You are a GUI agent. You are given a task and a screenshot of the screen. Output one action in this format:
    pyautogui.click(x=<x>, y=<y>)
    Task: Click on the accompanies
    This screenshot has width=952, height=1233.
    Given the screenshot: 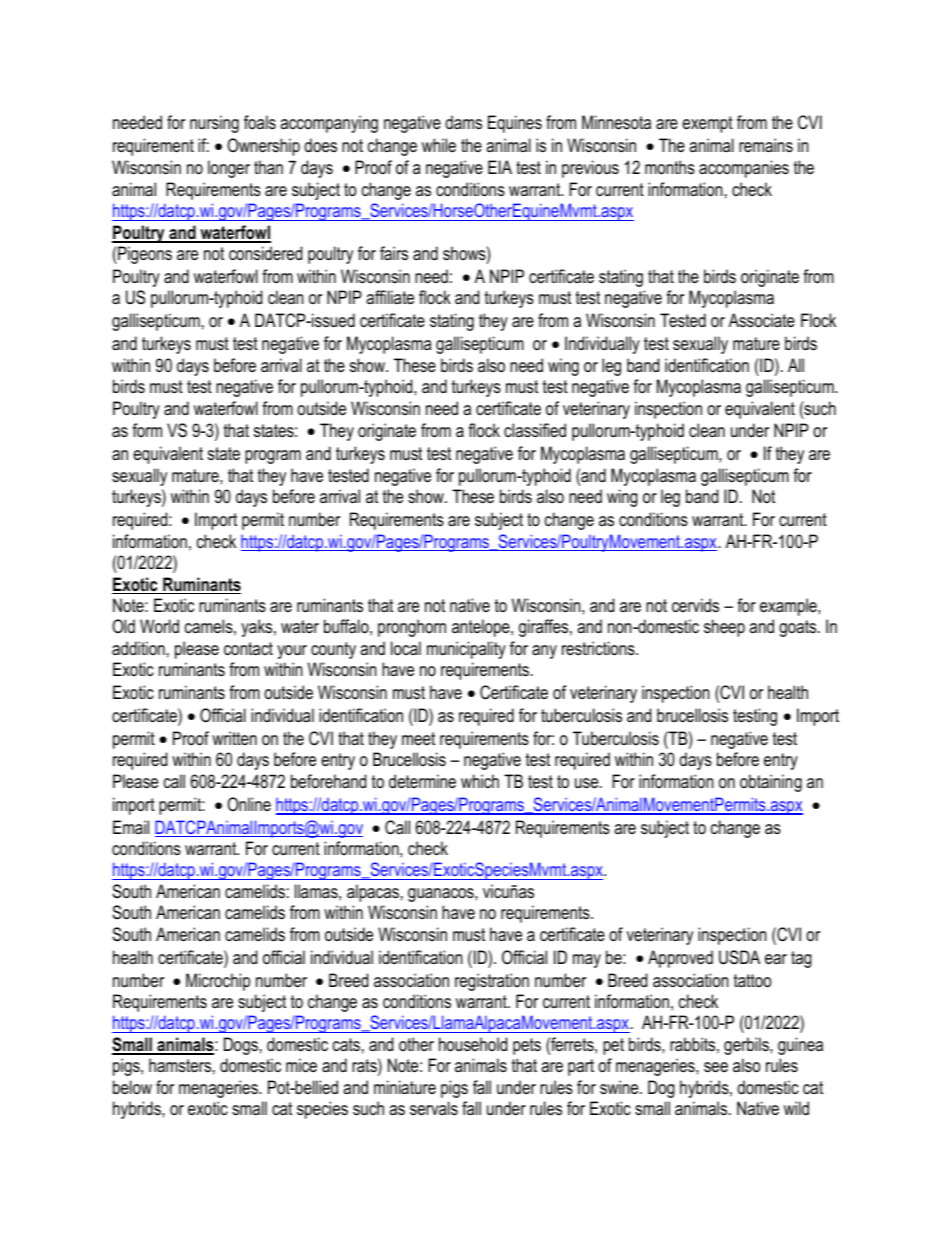 What is the action you would take?
    pyautogui.click(x=744, y=169)
